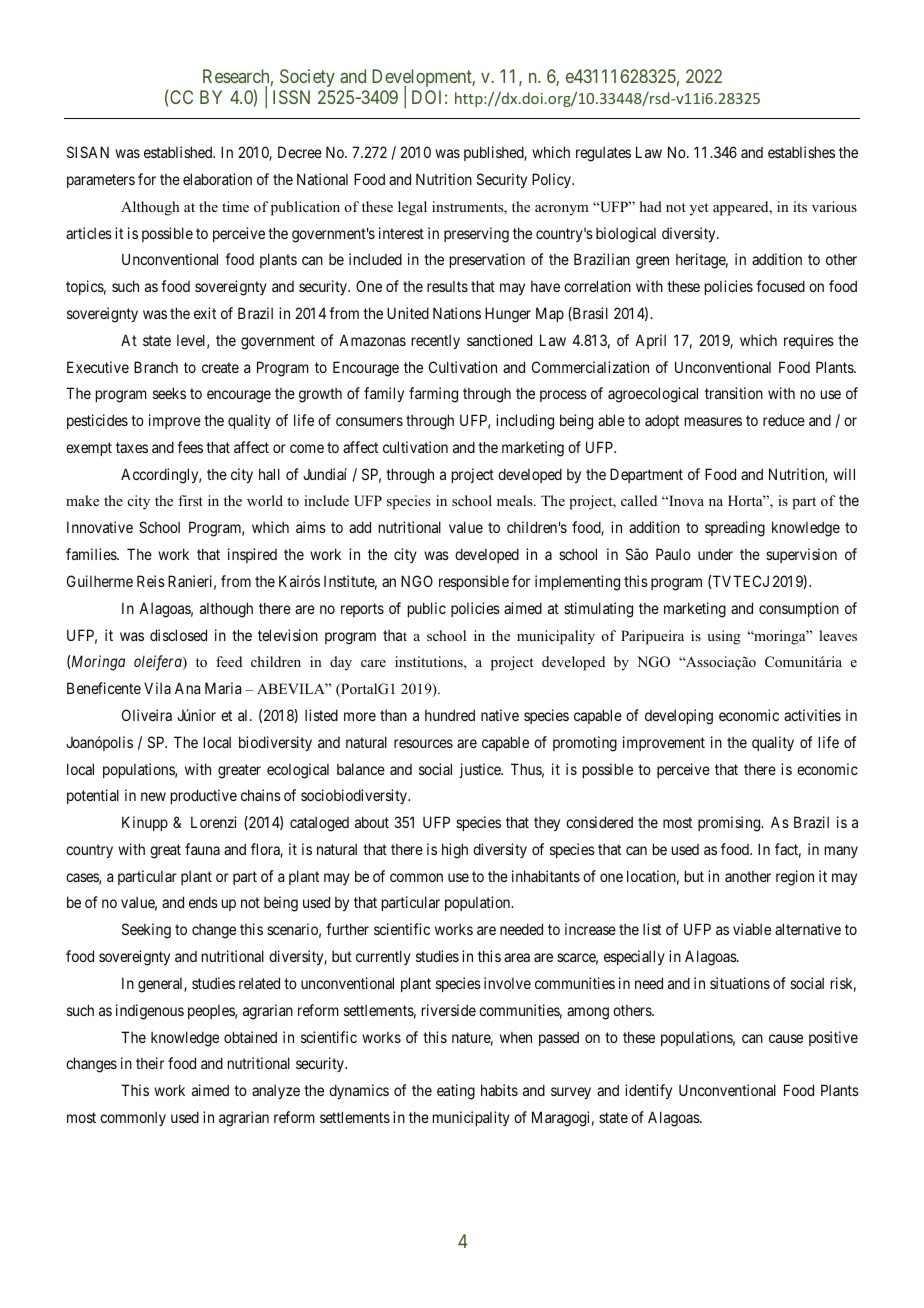  What do you see at coordinates (147, 715) in the screenshot?
I see `Oliveira` at bounding box center [147, 715].
